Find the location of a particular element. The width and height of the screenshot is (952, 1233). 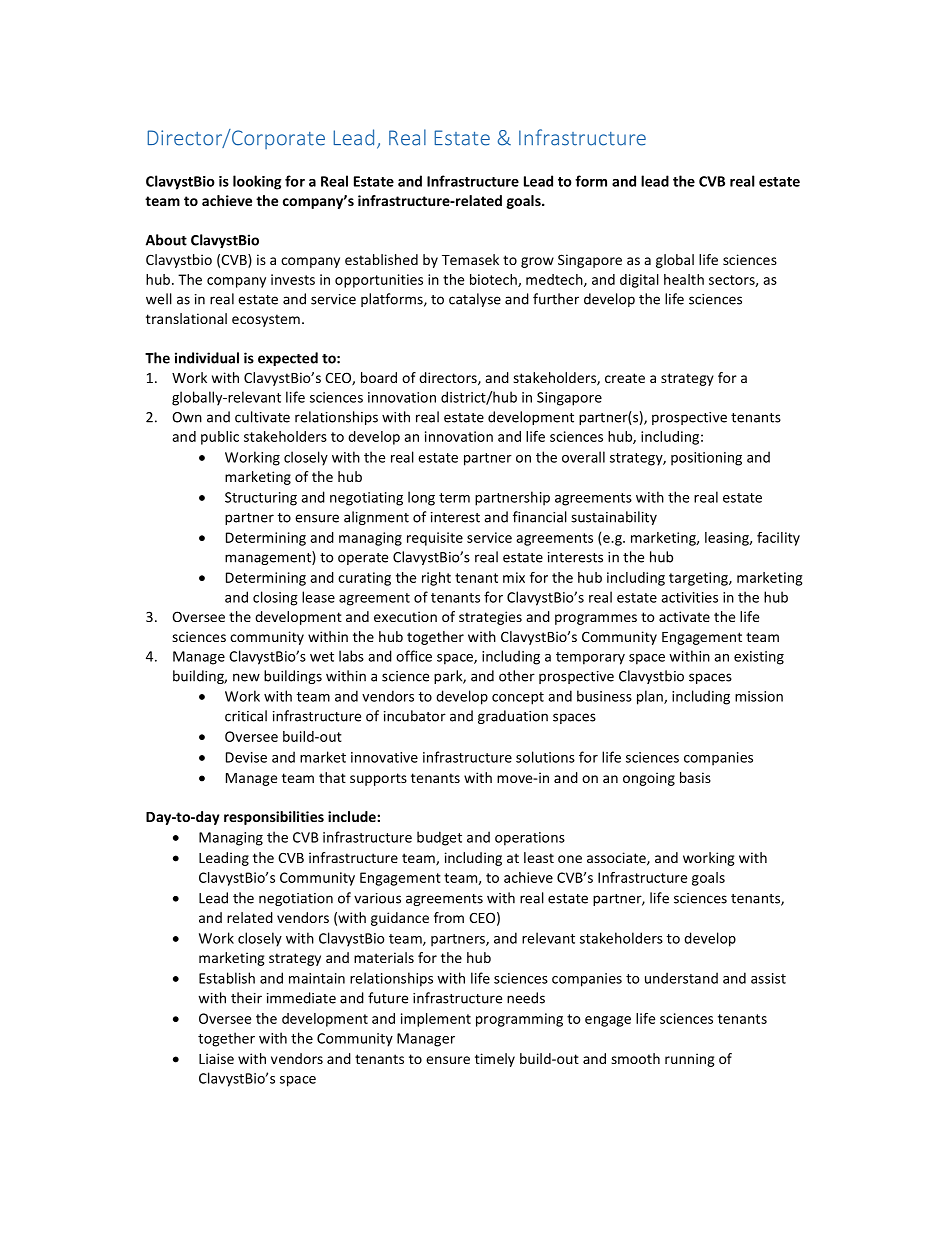

looking is located at coordinates (257, 182).
